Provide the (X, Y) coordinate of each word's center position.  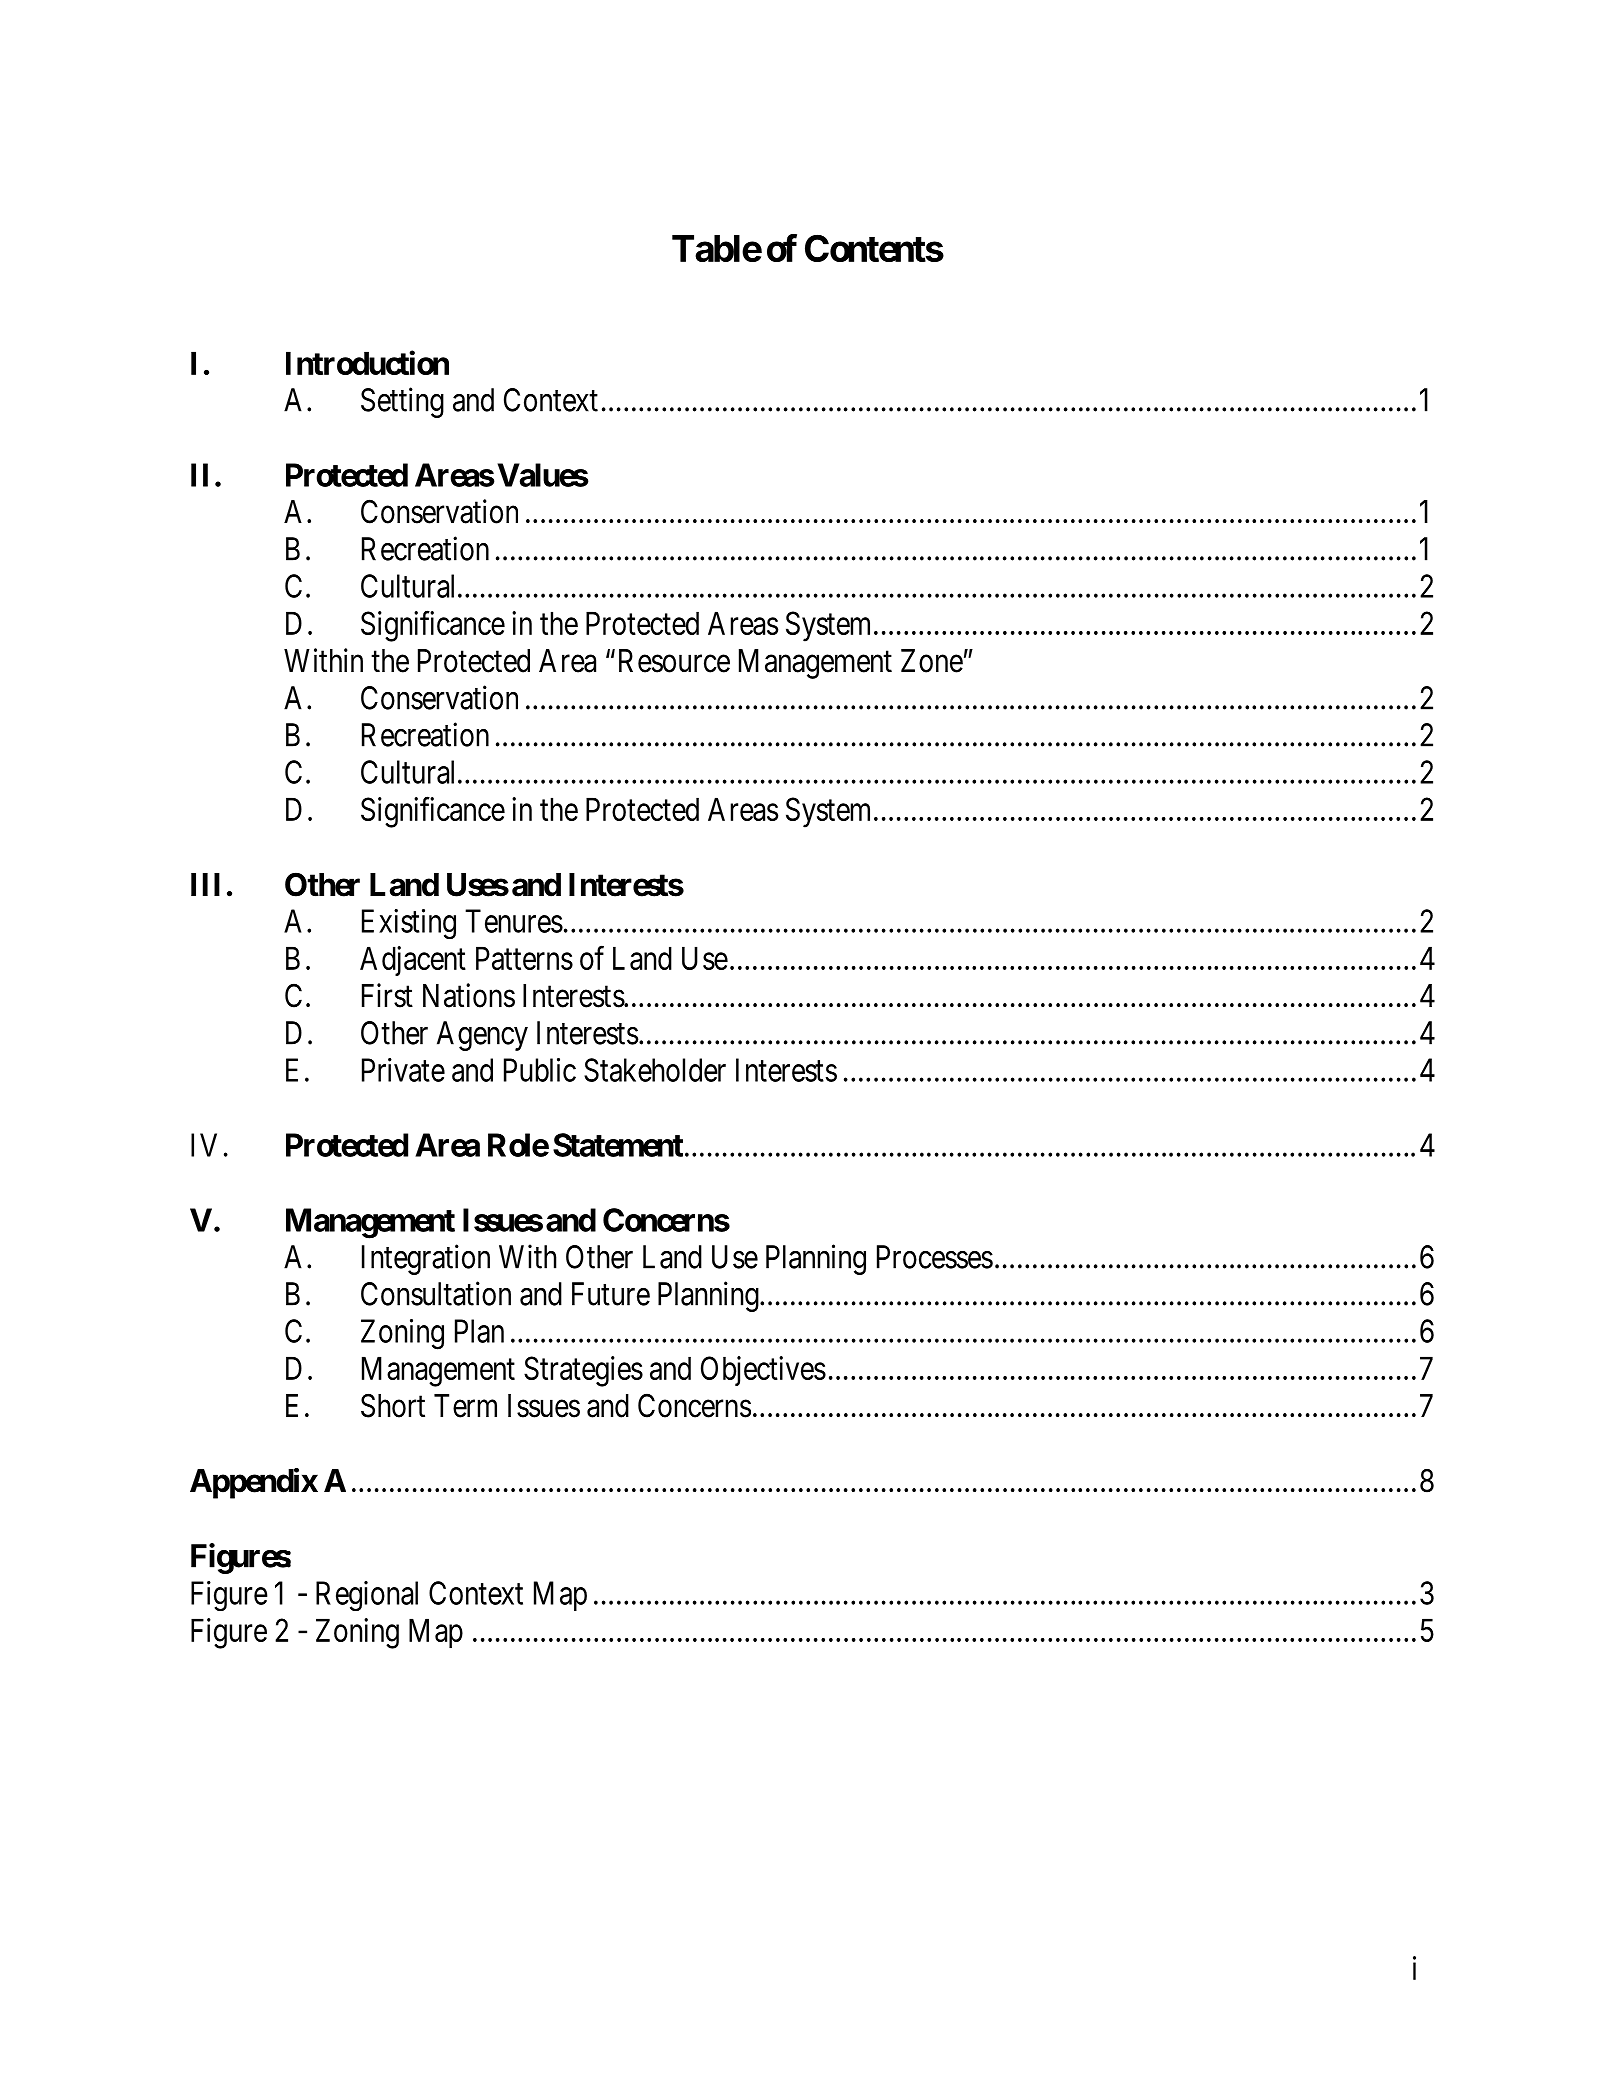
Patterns (524, 958)
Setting (402, 402)
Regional (367, 1596)
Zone (932, 661)
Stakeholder (655, 1070)
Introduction (367, 362)
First (387, 995)
